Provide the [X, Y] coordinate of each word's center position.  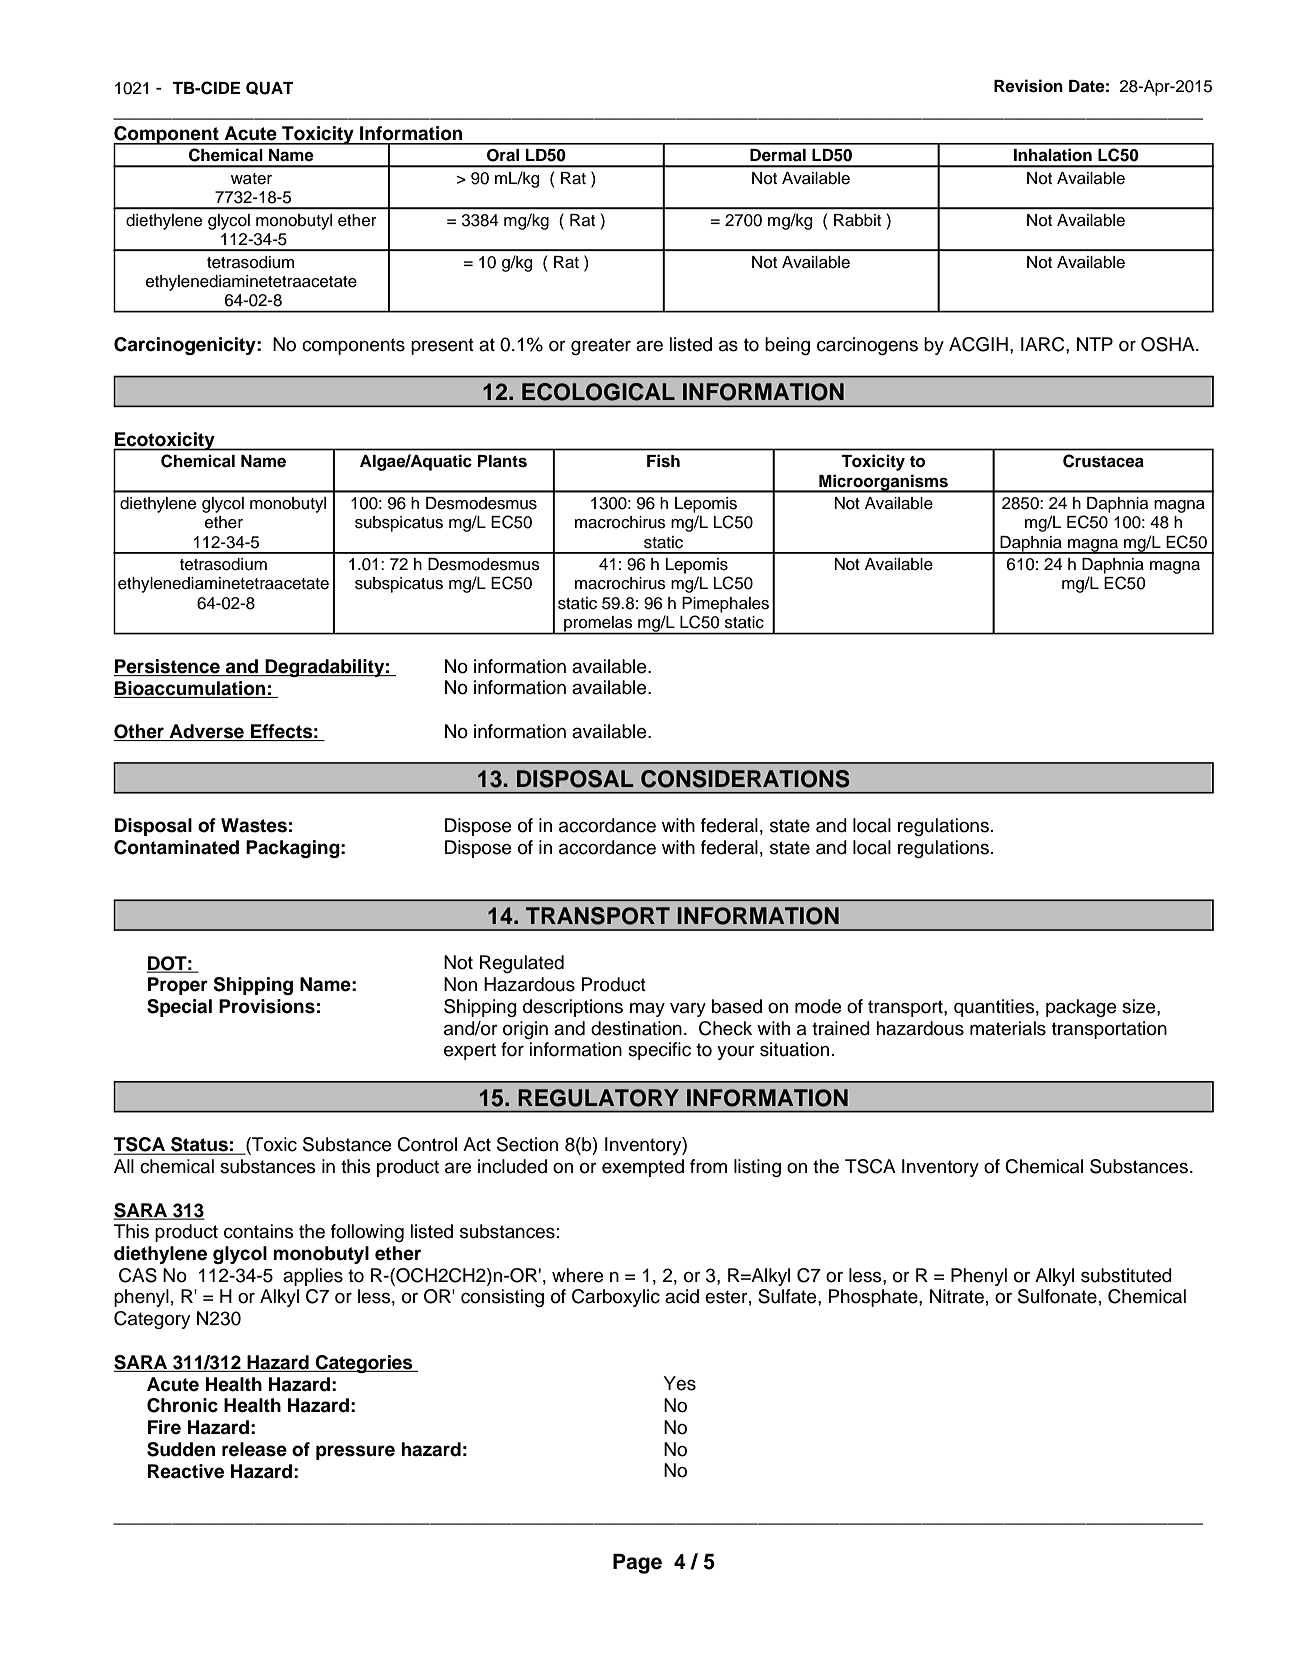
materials [1008, 1028]
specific [659, 1051]
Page [637, 1564]
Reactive [186, 1471]
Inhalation [1053, 155]
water [251, 179]
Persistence [167, 667]
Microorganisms [884, 483]
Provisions [267, 1006]
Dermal [778, 155]
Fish [663, 461]
